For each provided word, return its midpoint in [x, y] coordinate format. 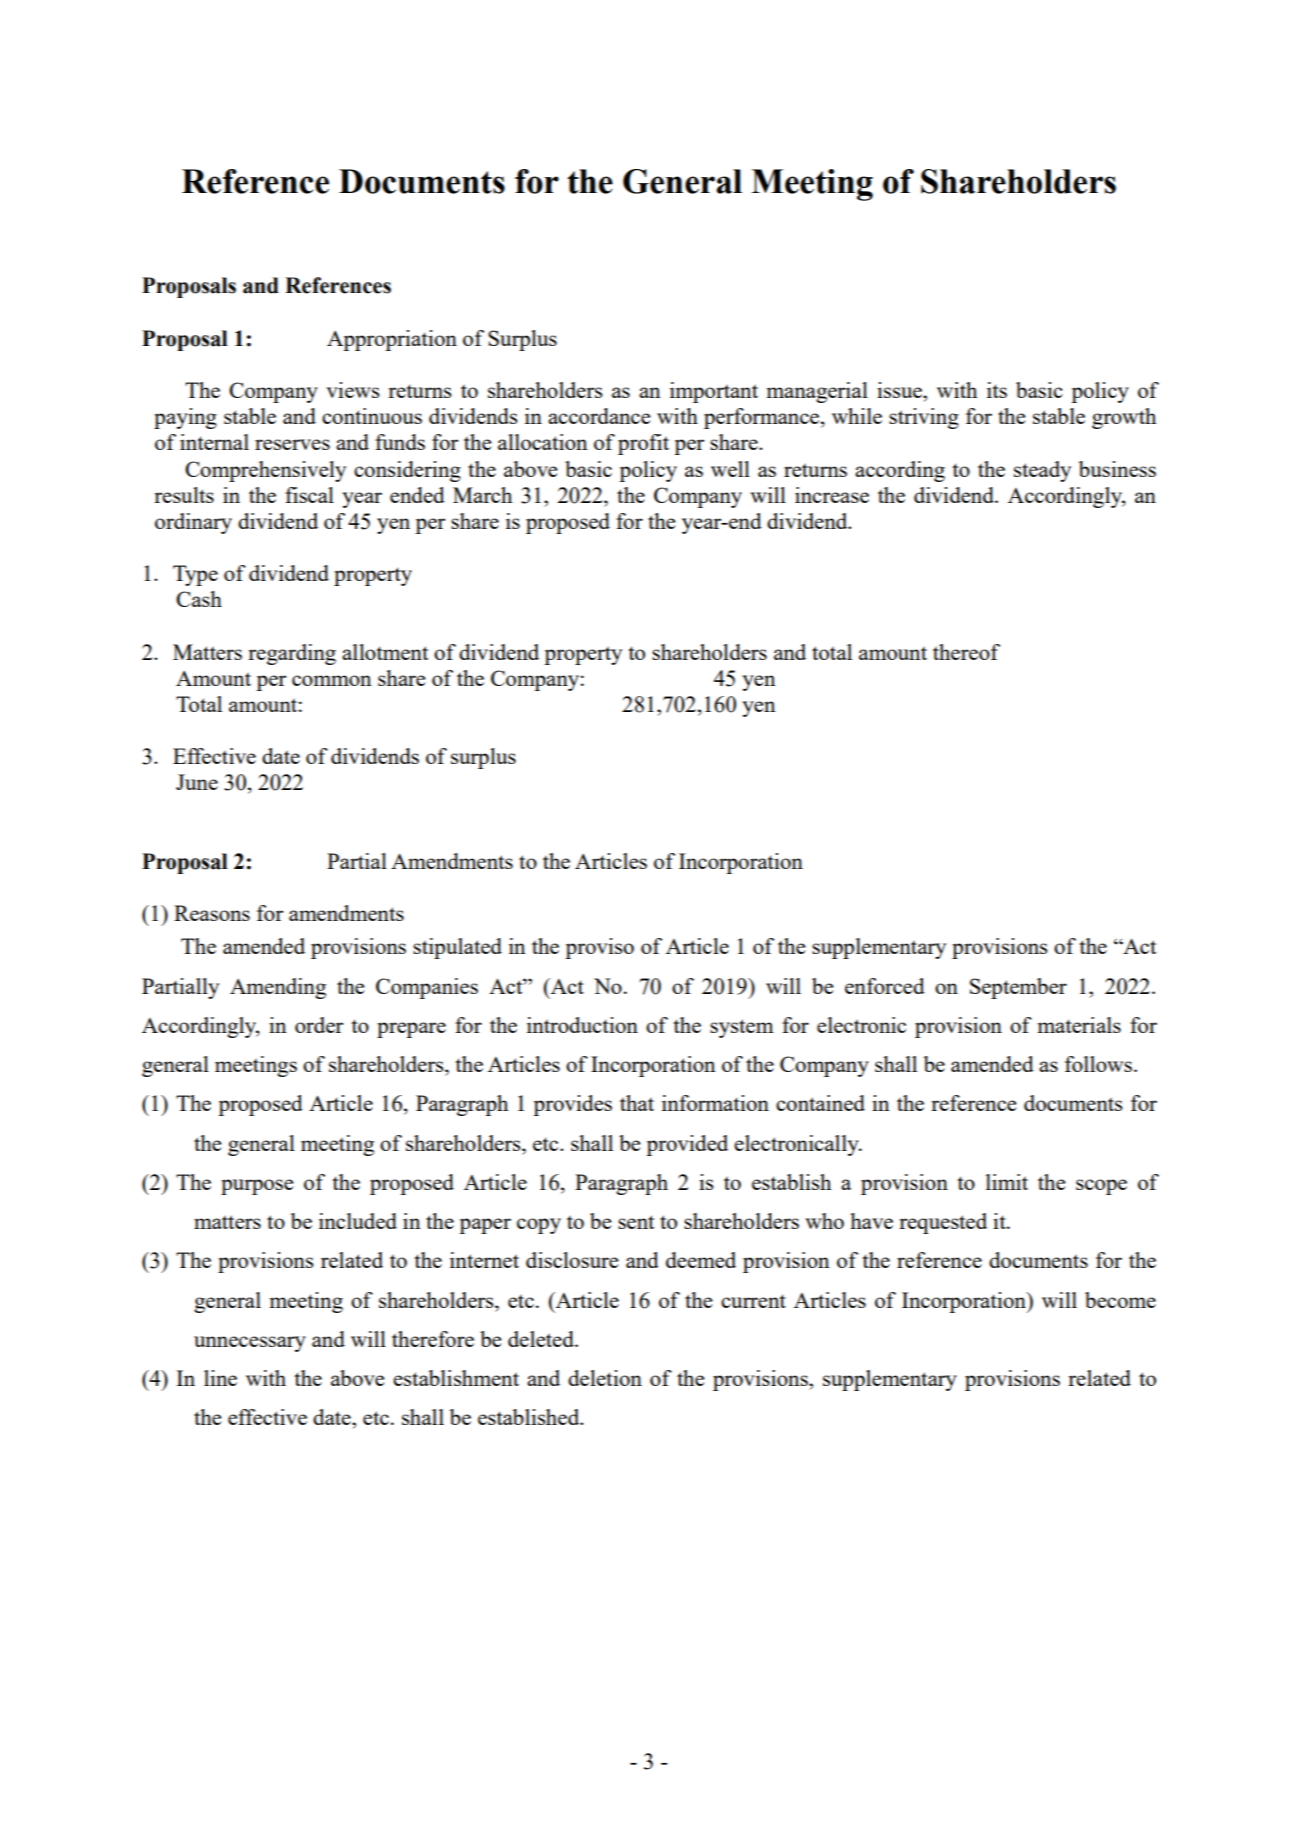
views [352, 390]
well [730, 469]
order [319, 1025]
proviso [599, 948]
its [997, 390]
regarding [292, 654]
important [714, 392]
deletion [605, 1378]
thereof [966, 652]
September [1018, 988]
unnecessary [250, 1344]
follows [1098, 1064]
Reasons [212, 913]
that [637, 1103]
